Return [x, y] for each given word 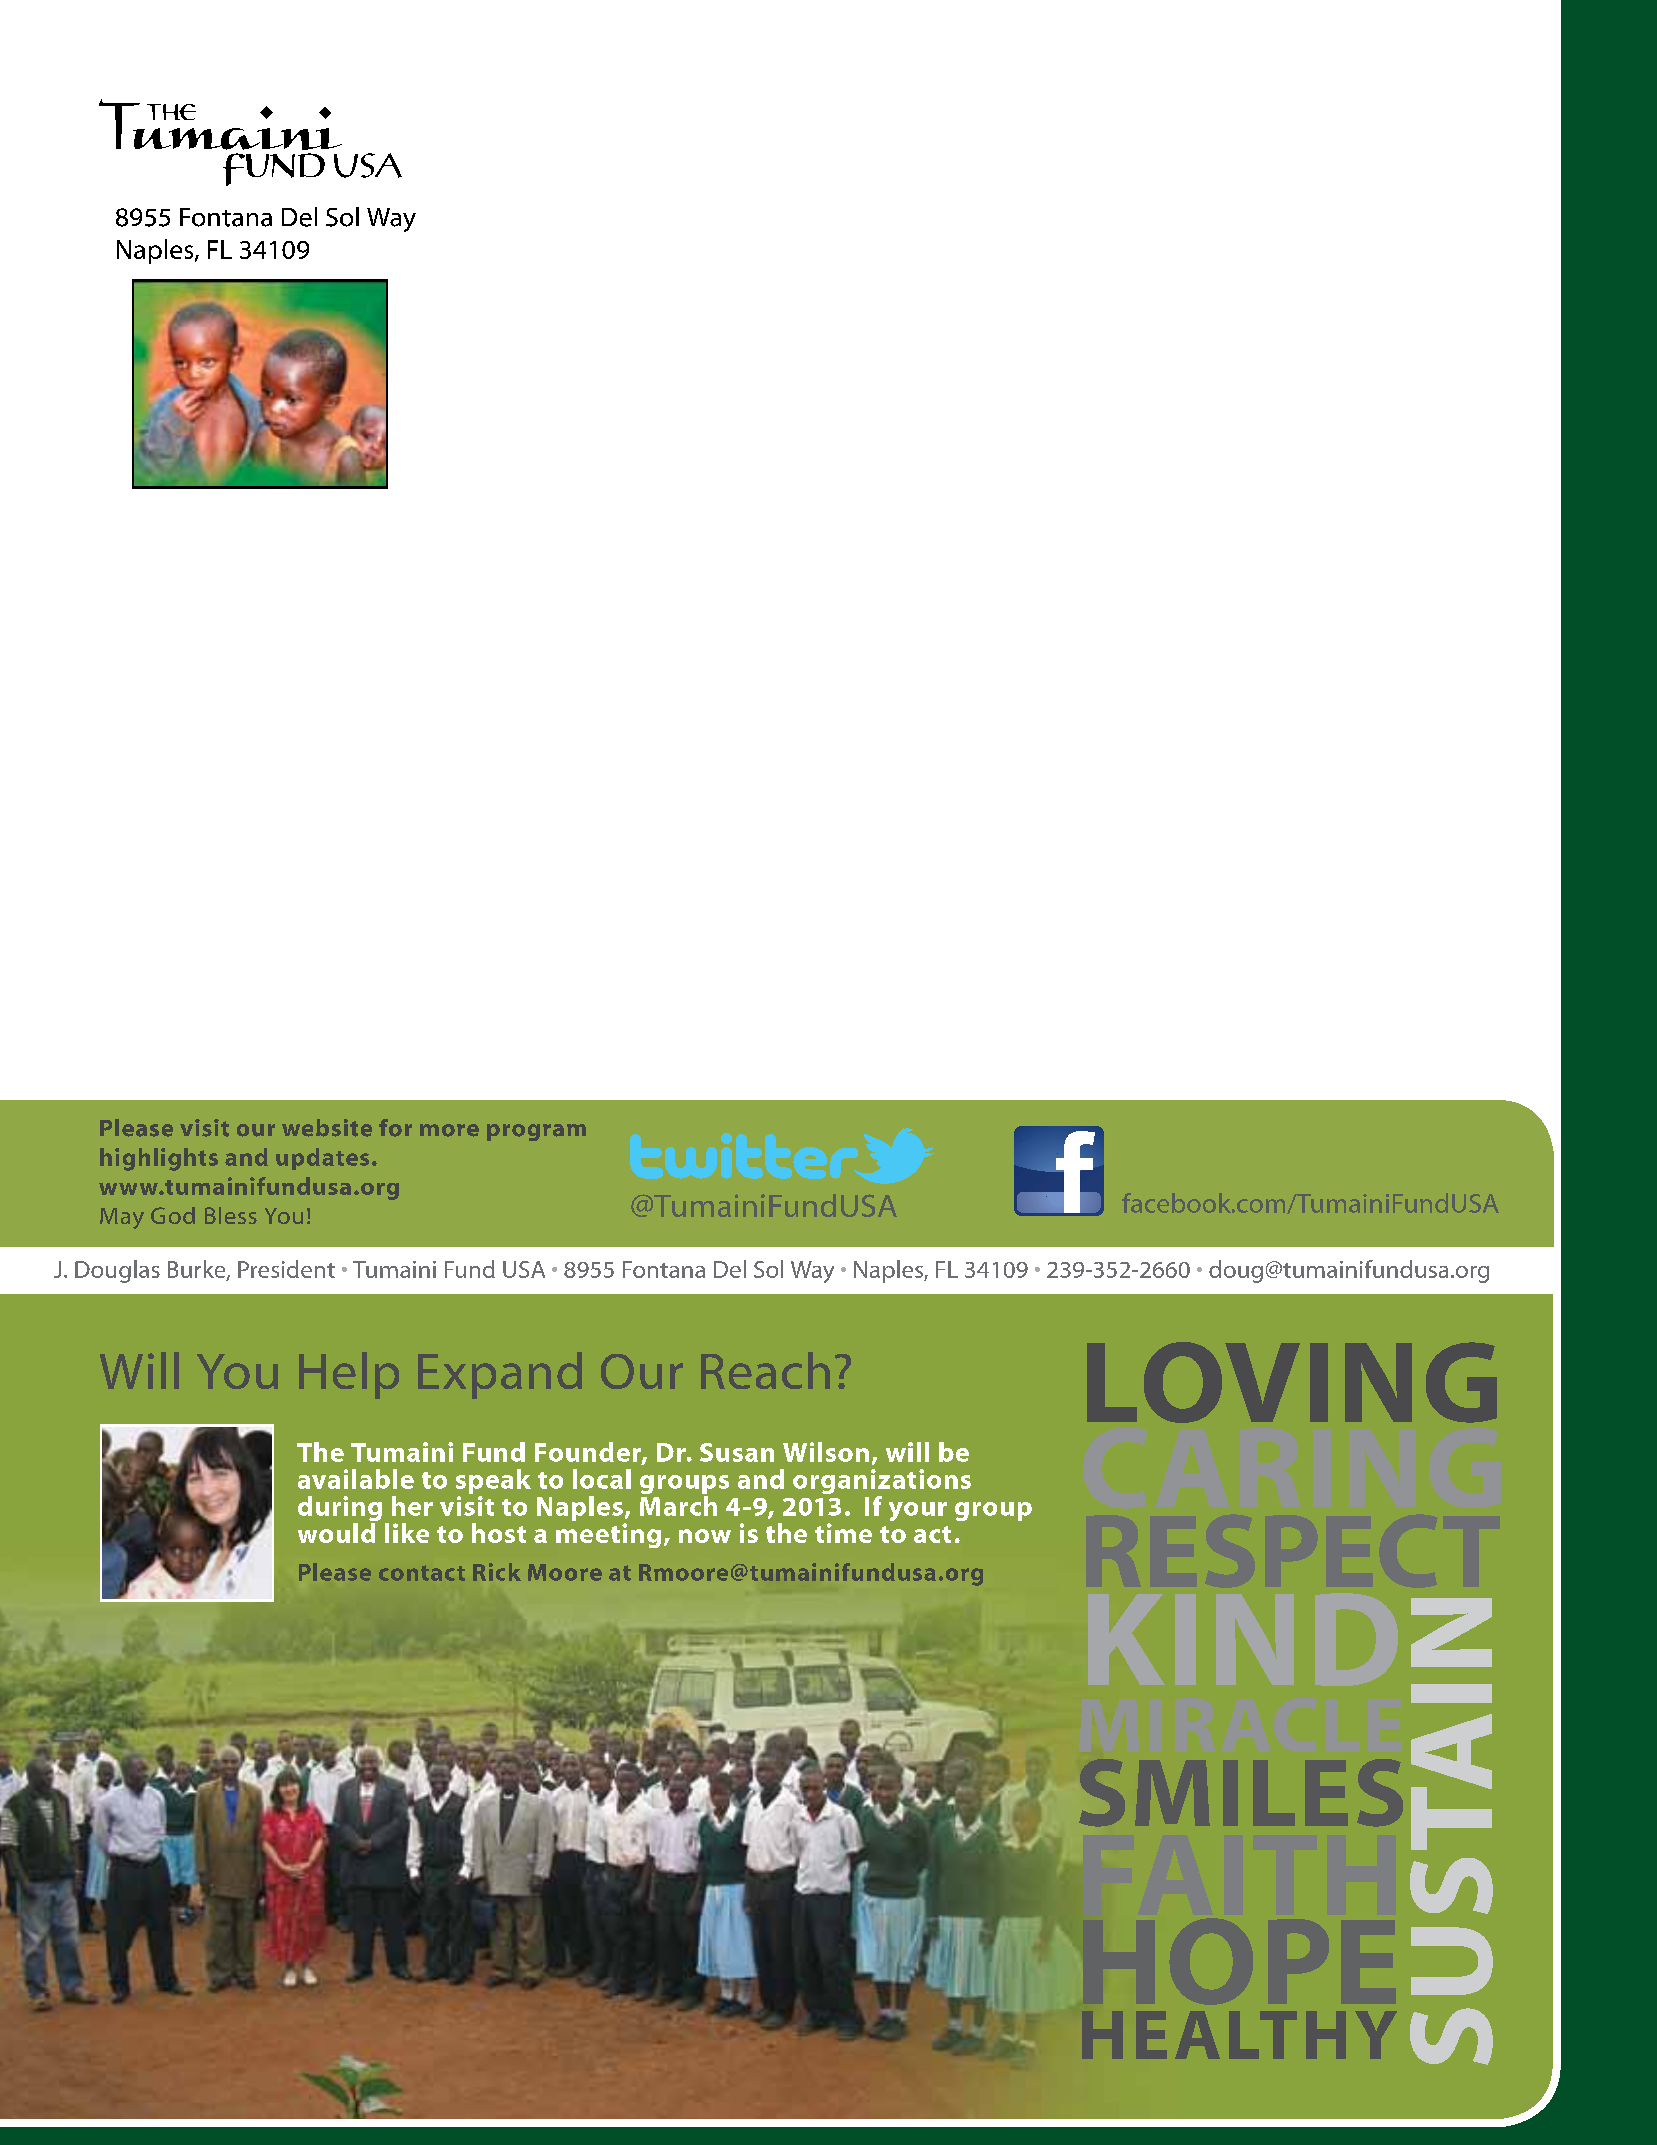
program [536, 1132]
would [336, 1533]
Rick [497, 1572]
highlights [159, 1159]
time [843, 1533]
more [449, 1130]
